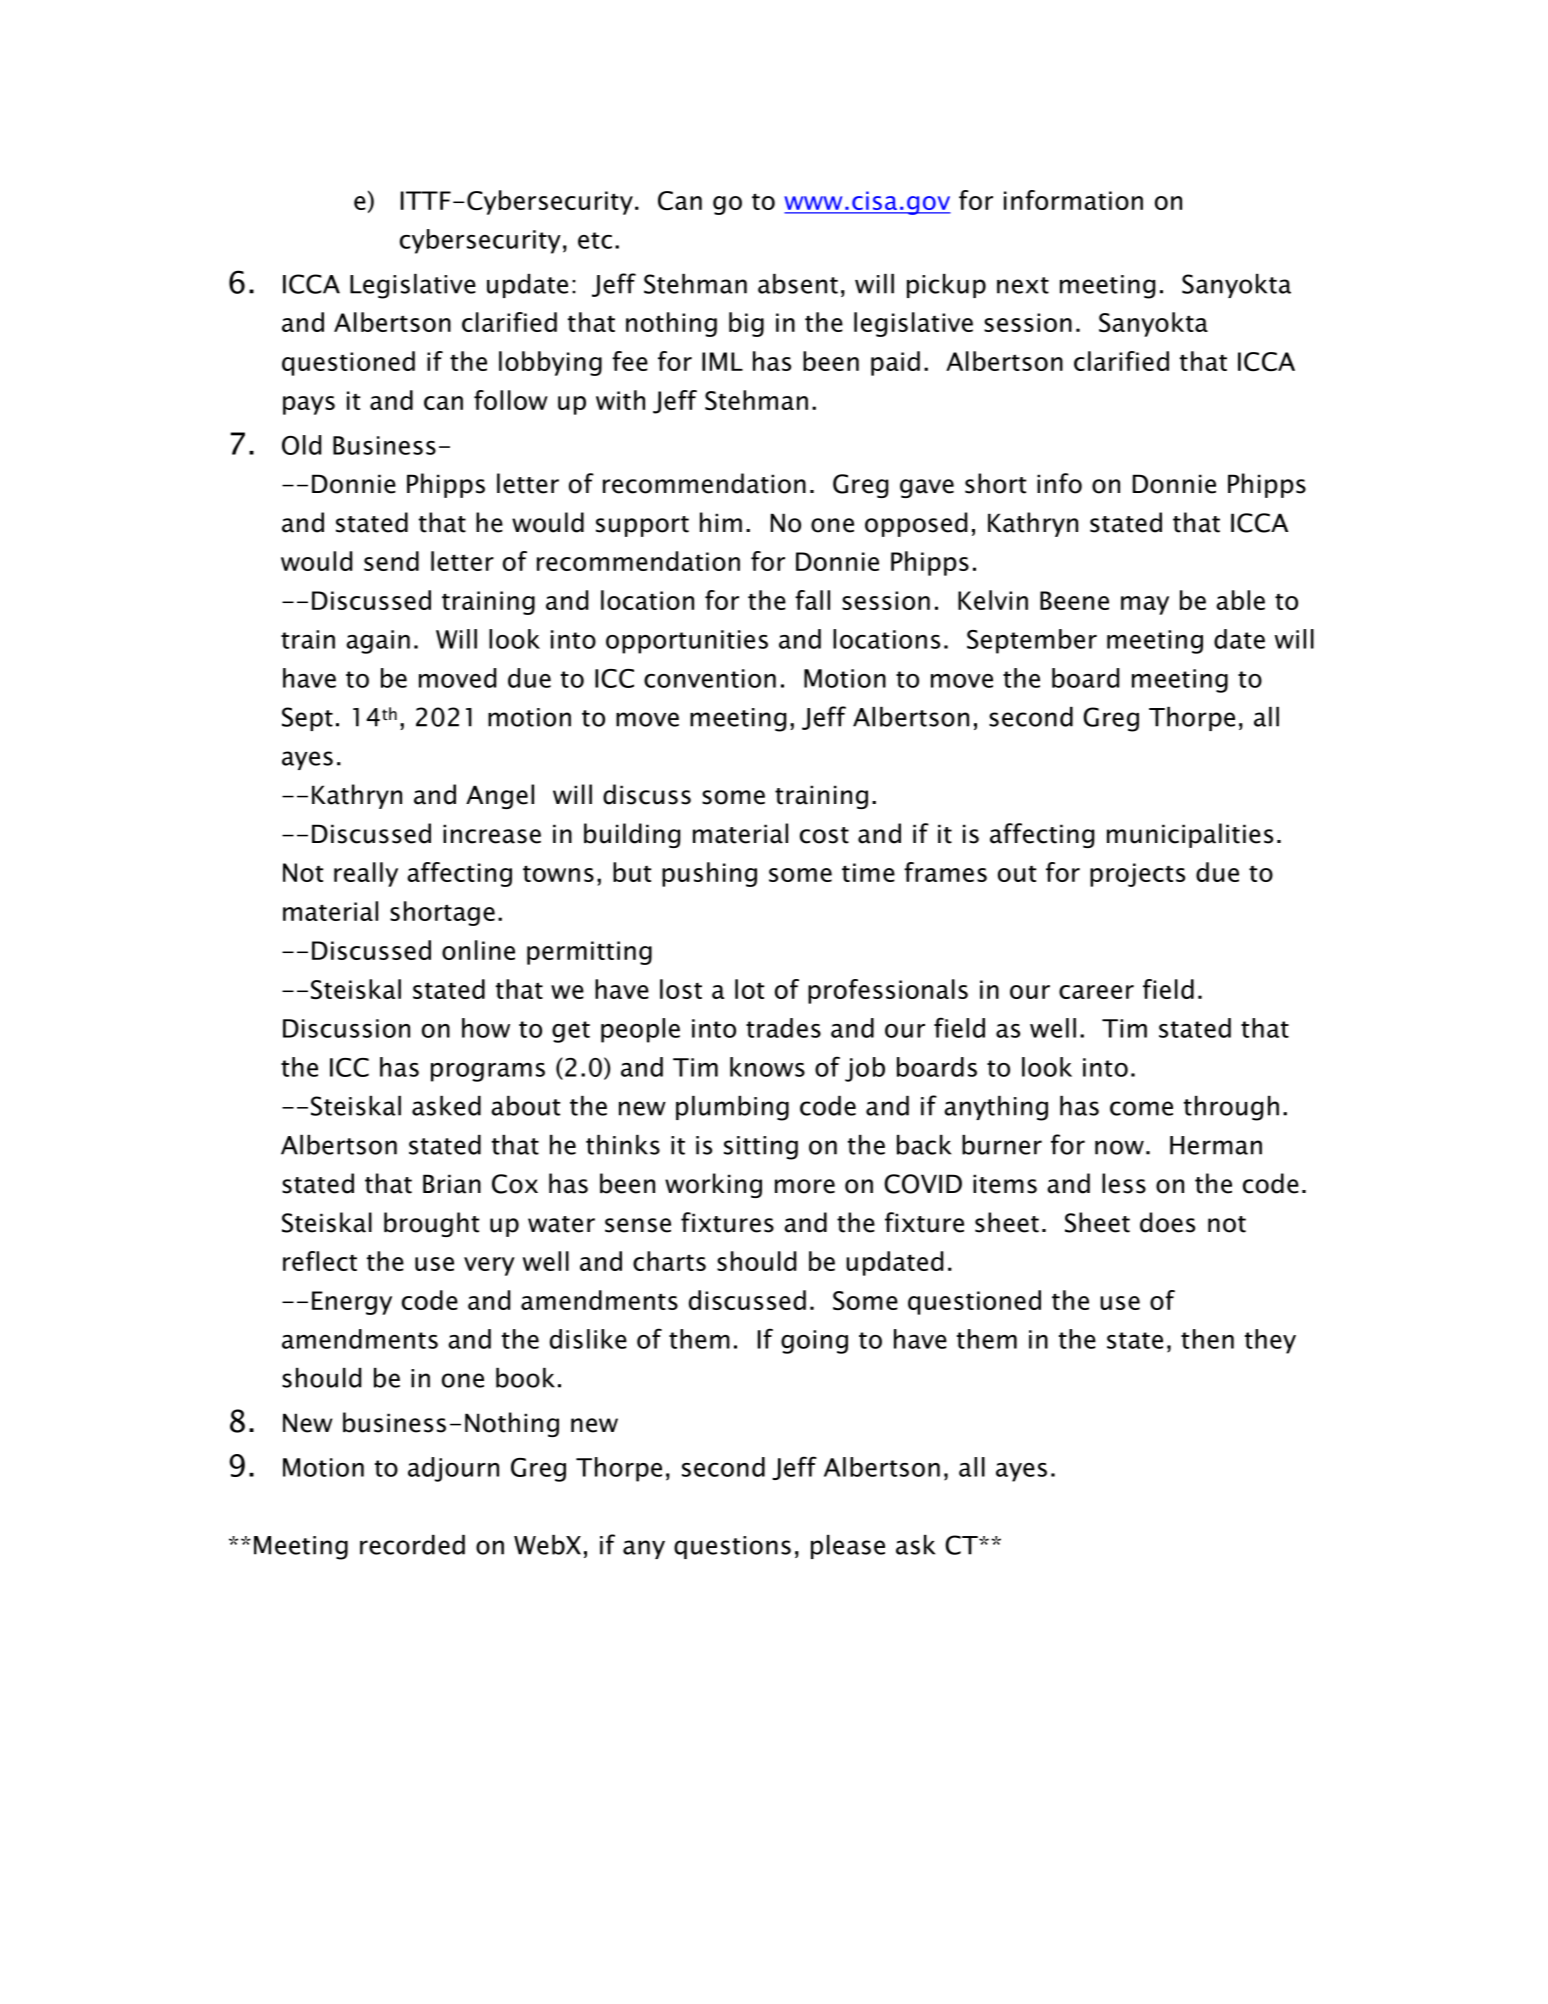 The width and height of the image is (1548, 2004). I want to click on more, so click(805, 1186).
